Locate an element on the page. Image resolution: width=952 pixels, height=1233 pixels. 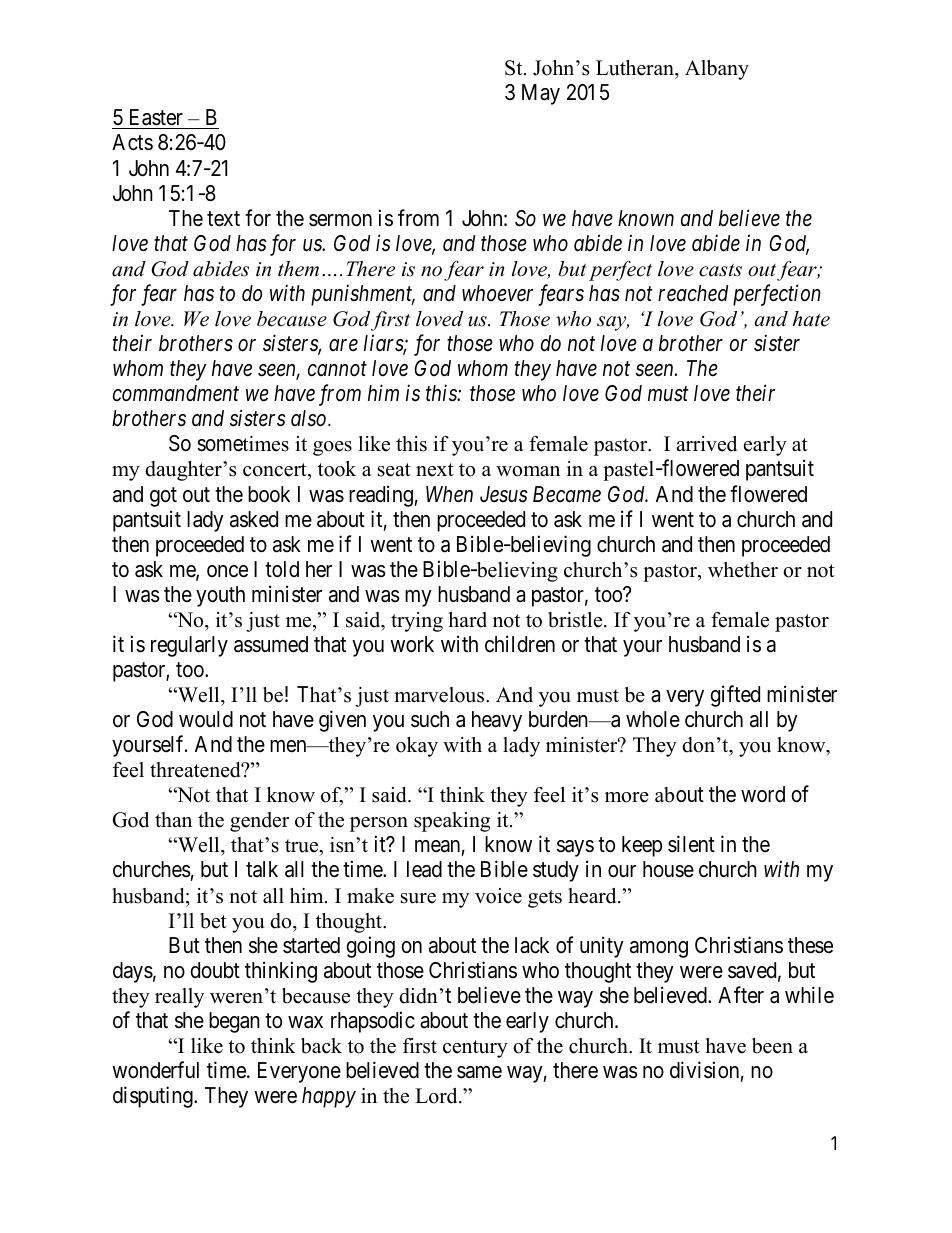
youth is located at coordinates (220, 596).
